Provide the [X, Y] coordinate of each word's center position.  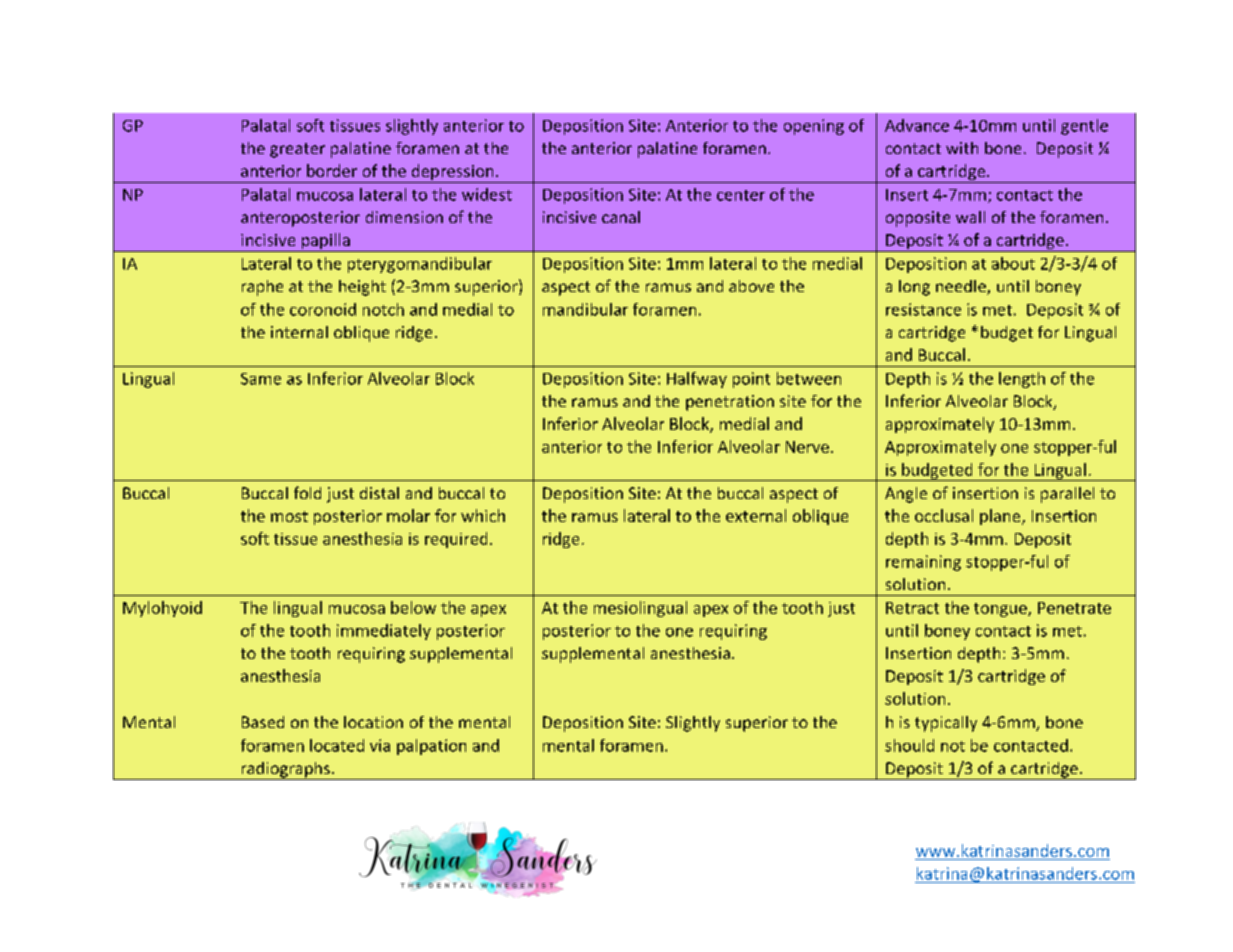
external [756, 515]
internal [299, 332]
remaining [923, 563]
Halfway [697, 380]
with [962, 148]
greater [297, 150]
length [1022, 380]
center [741, 195]
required [456, 540]
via [380, 745]
